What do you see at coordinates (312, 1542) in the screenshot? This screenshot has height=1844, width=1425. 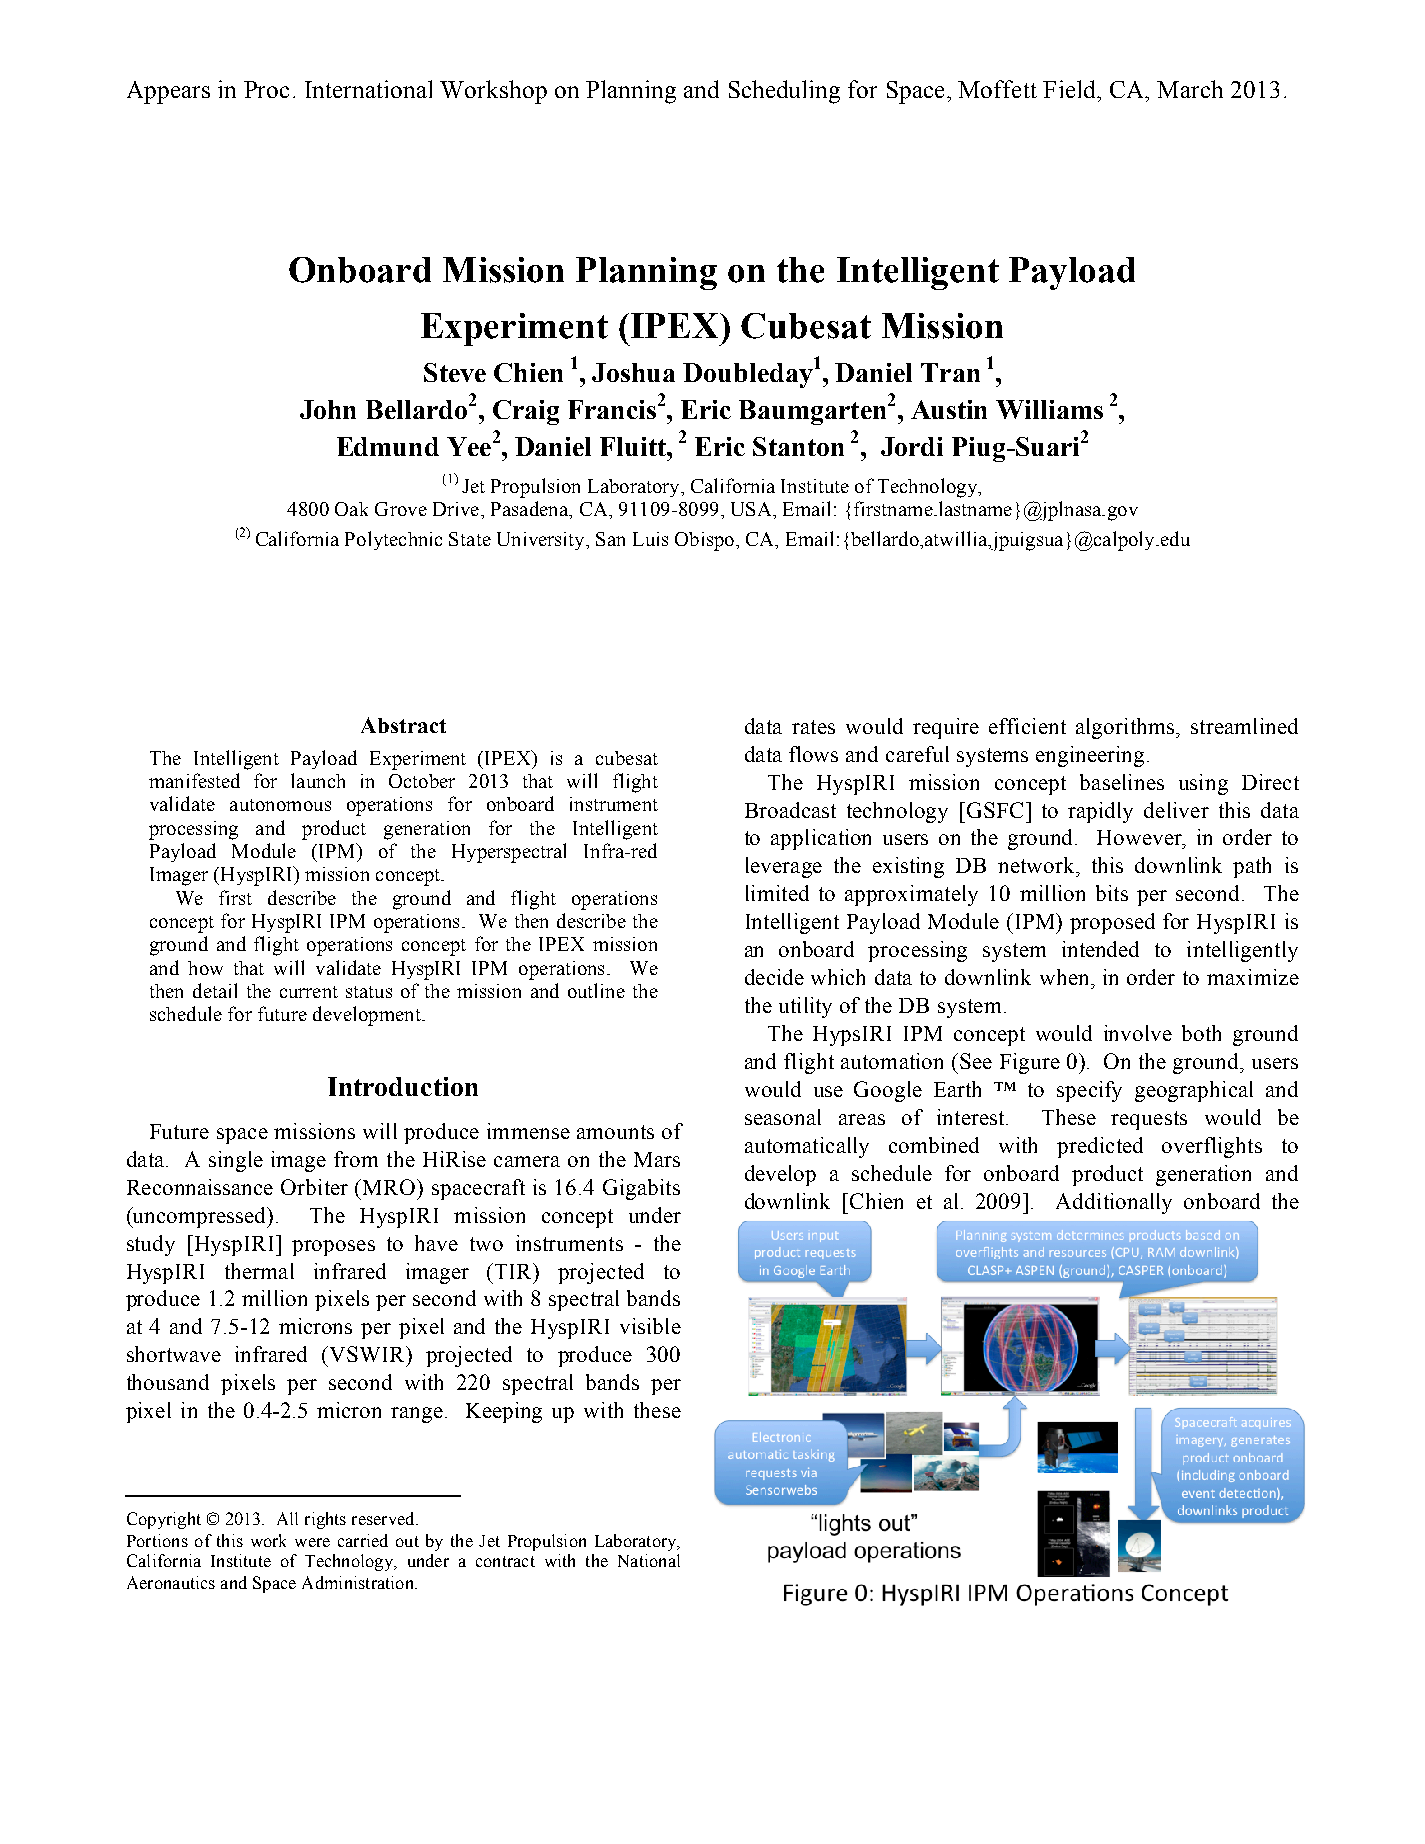 I see `were` at bounding box center [312, 1542].
